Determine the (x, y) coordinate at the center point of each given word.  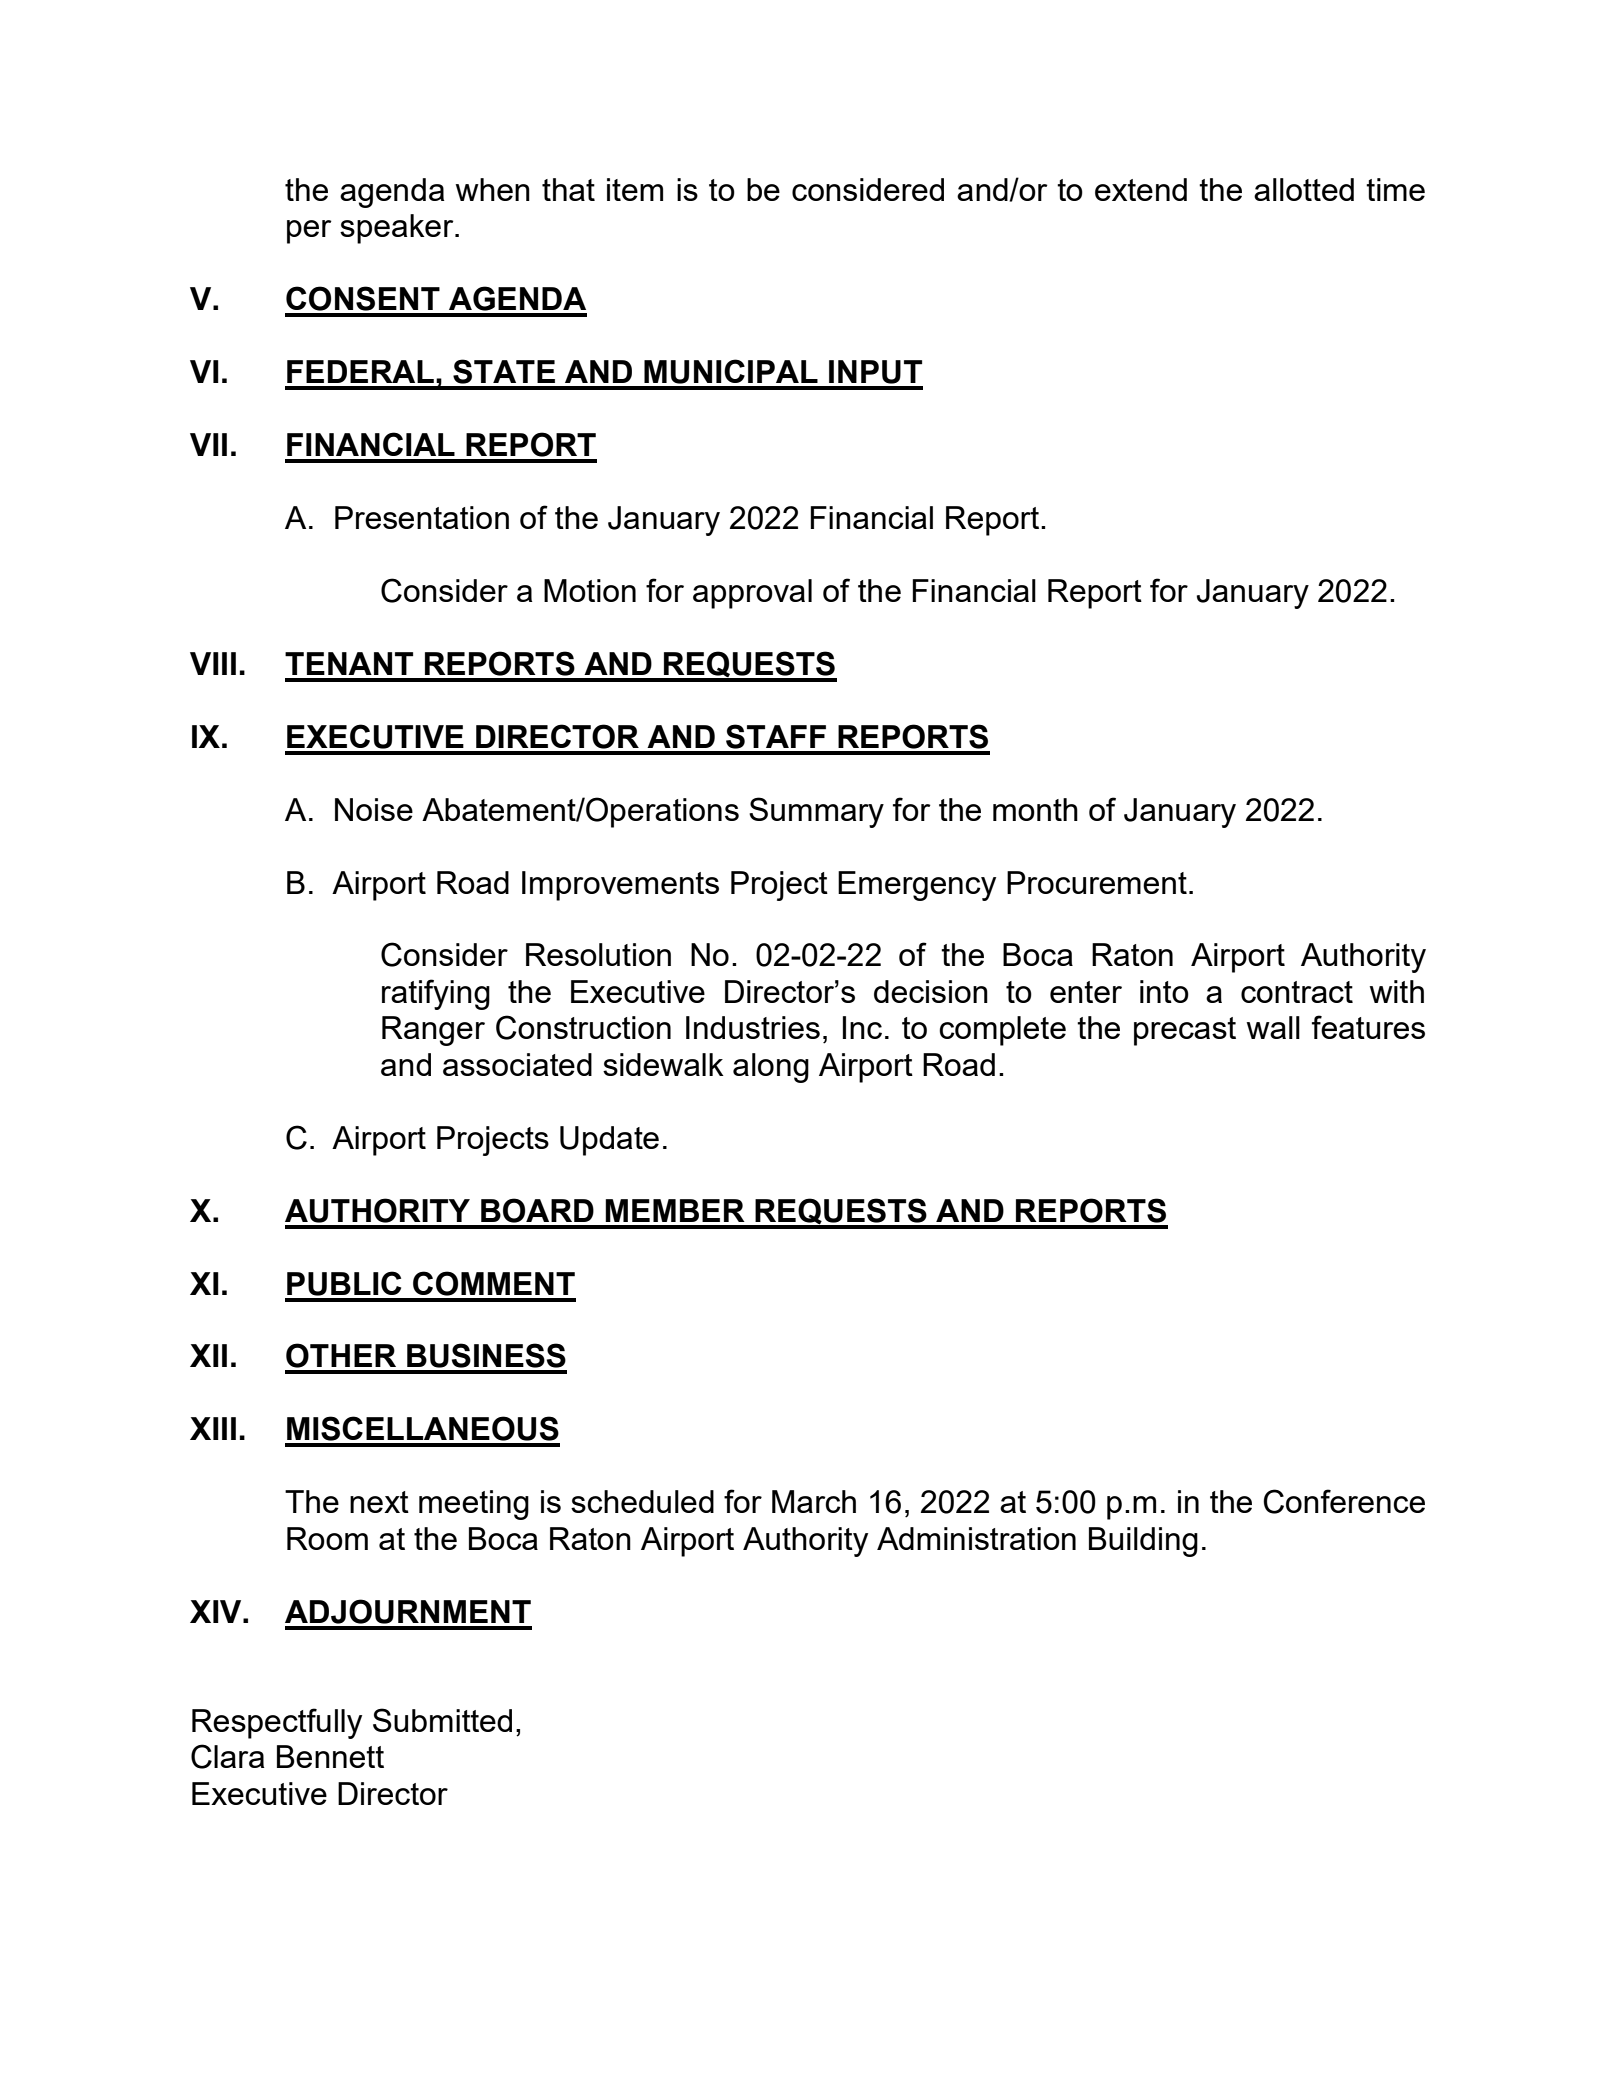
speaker (398, 229)
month (1035, 809)
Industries (753, 1027)
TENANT (349, 663)
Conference (1344, 1501)
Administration (976, 1538)
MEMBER (675, 1210)
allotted (1304, 189)
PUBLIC (344, 1283)
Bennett (330, 1756)
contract (1297, 992)
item (635, 189)
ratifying (436, 994)
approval (752, 594)
